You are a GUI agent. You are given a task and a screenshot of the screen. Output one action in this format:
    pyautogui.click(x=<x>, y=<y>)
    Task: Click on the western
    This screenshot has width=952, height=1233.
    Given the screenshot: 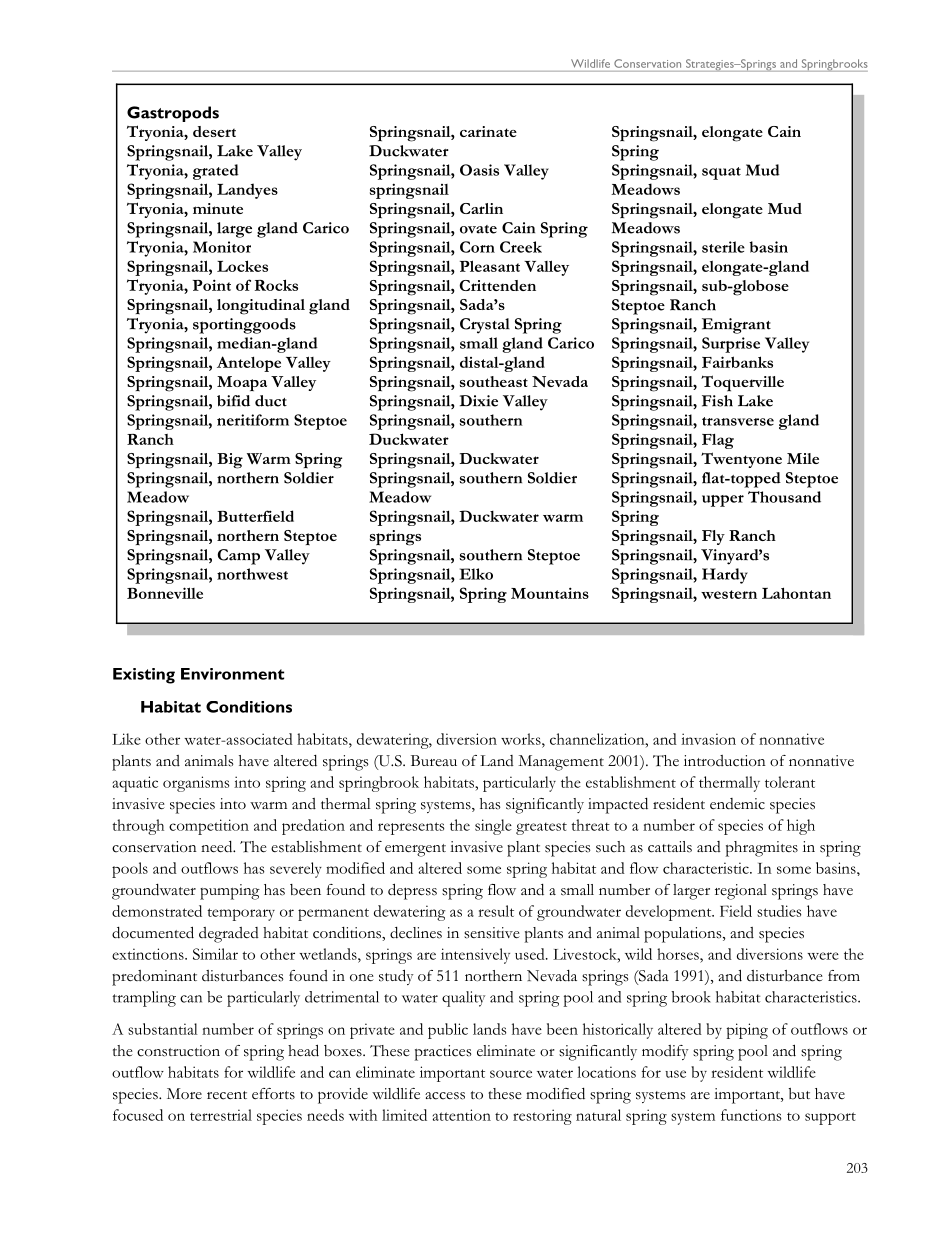 What is the action you would take?
    pyautogui.click(x=729, y=594)
